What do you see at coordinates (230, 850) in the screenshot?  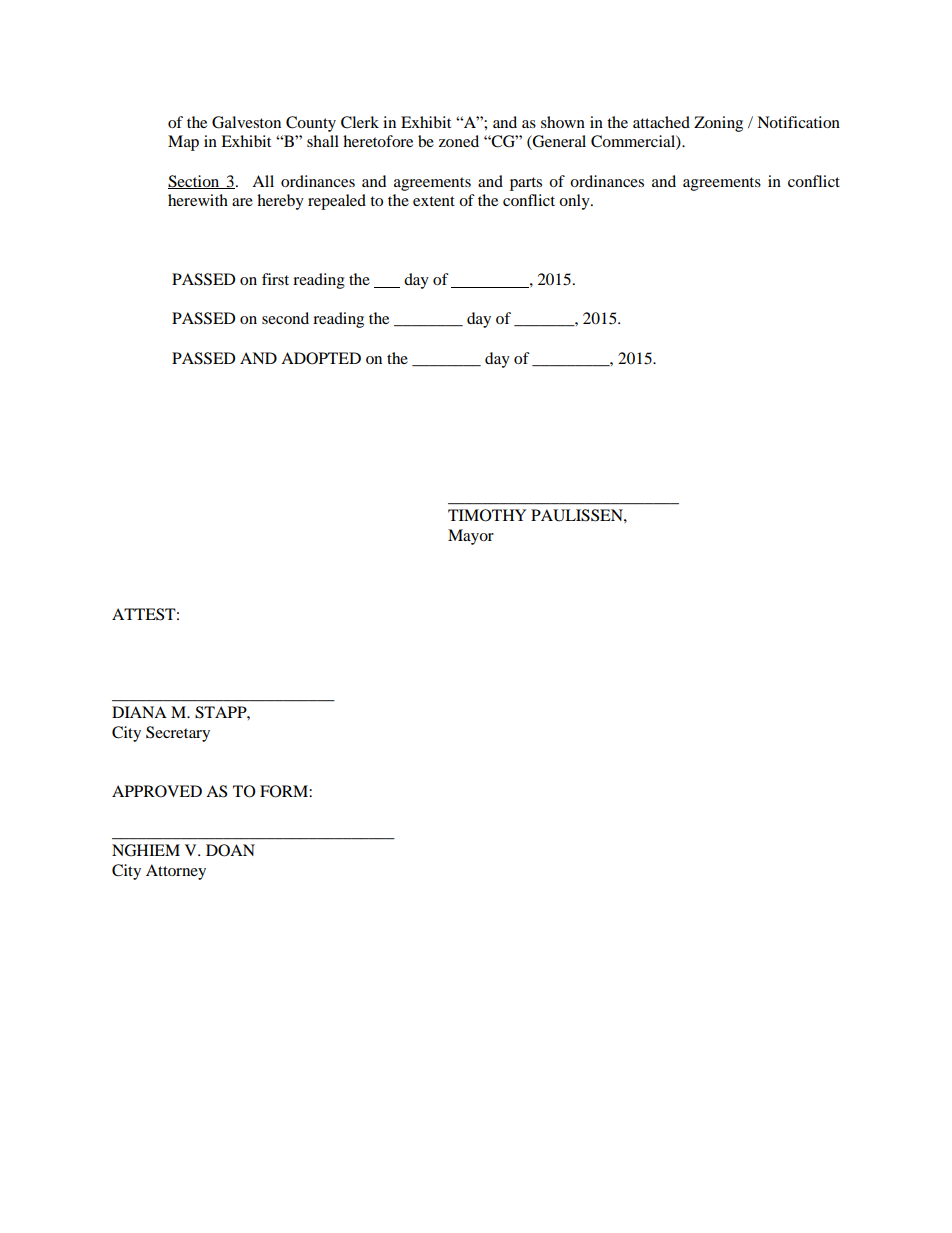 I see `DOAN` at bounding box center [230, 850].
